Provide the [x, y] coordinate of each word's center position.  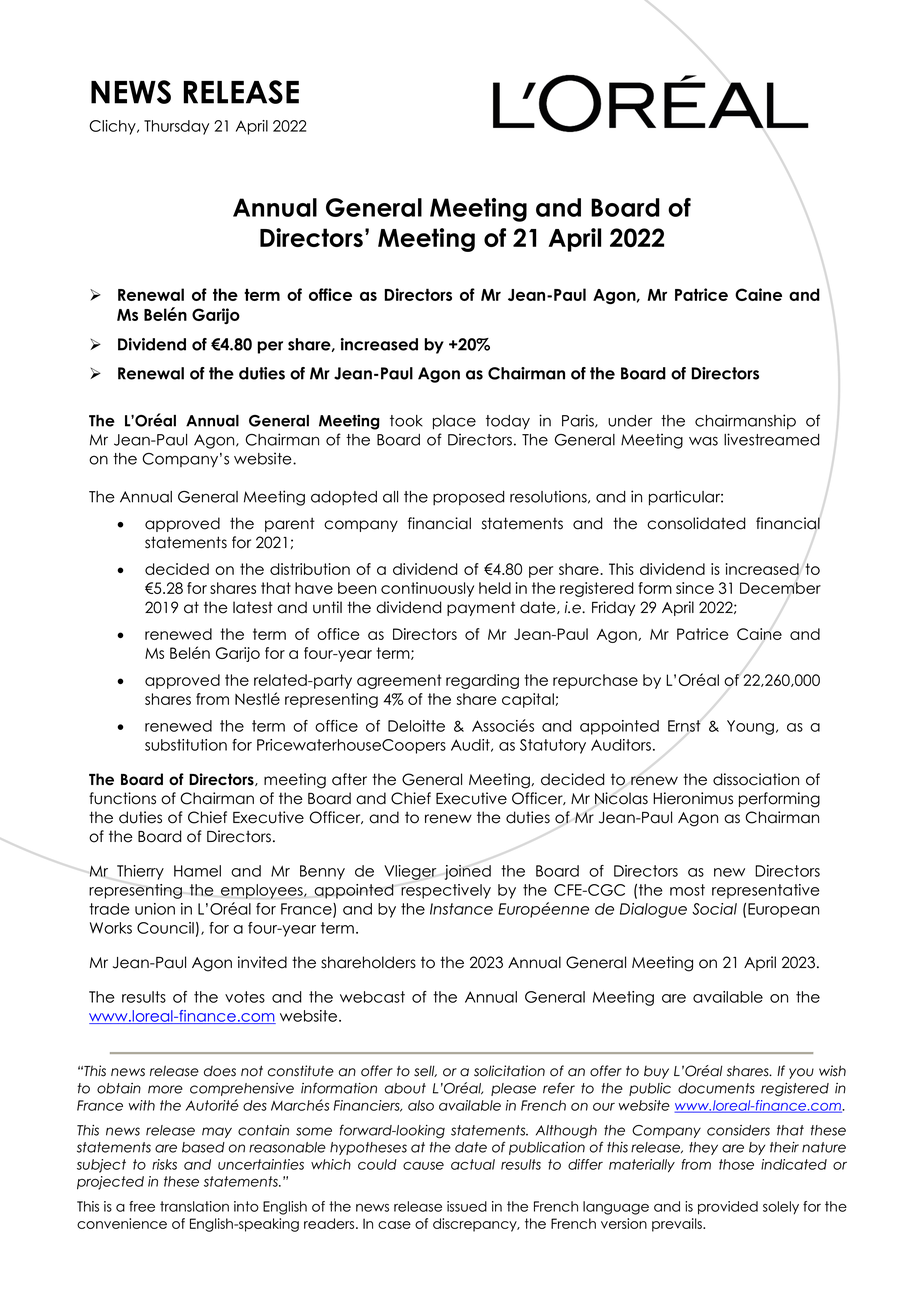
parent [290, 524]
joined [468, 872]
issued [467, 1206]
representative [766, 891]
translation [194, 1206]
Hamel [197, 871]
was [703, 441]
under [630, 421]
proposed [469, 498]
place [454, 422]
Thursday [176, 127]
